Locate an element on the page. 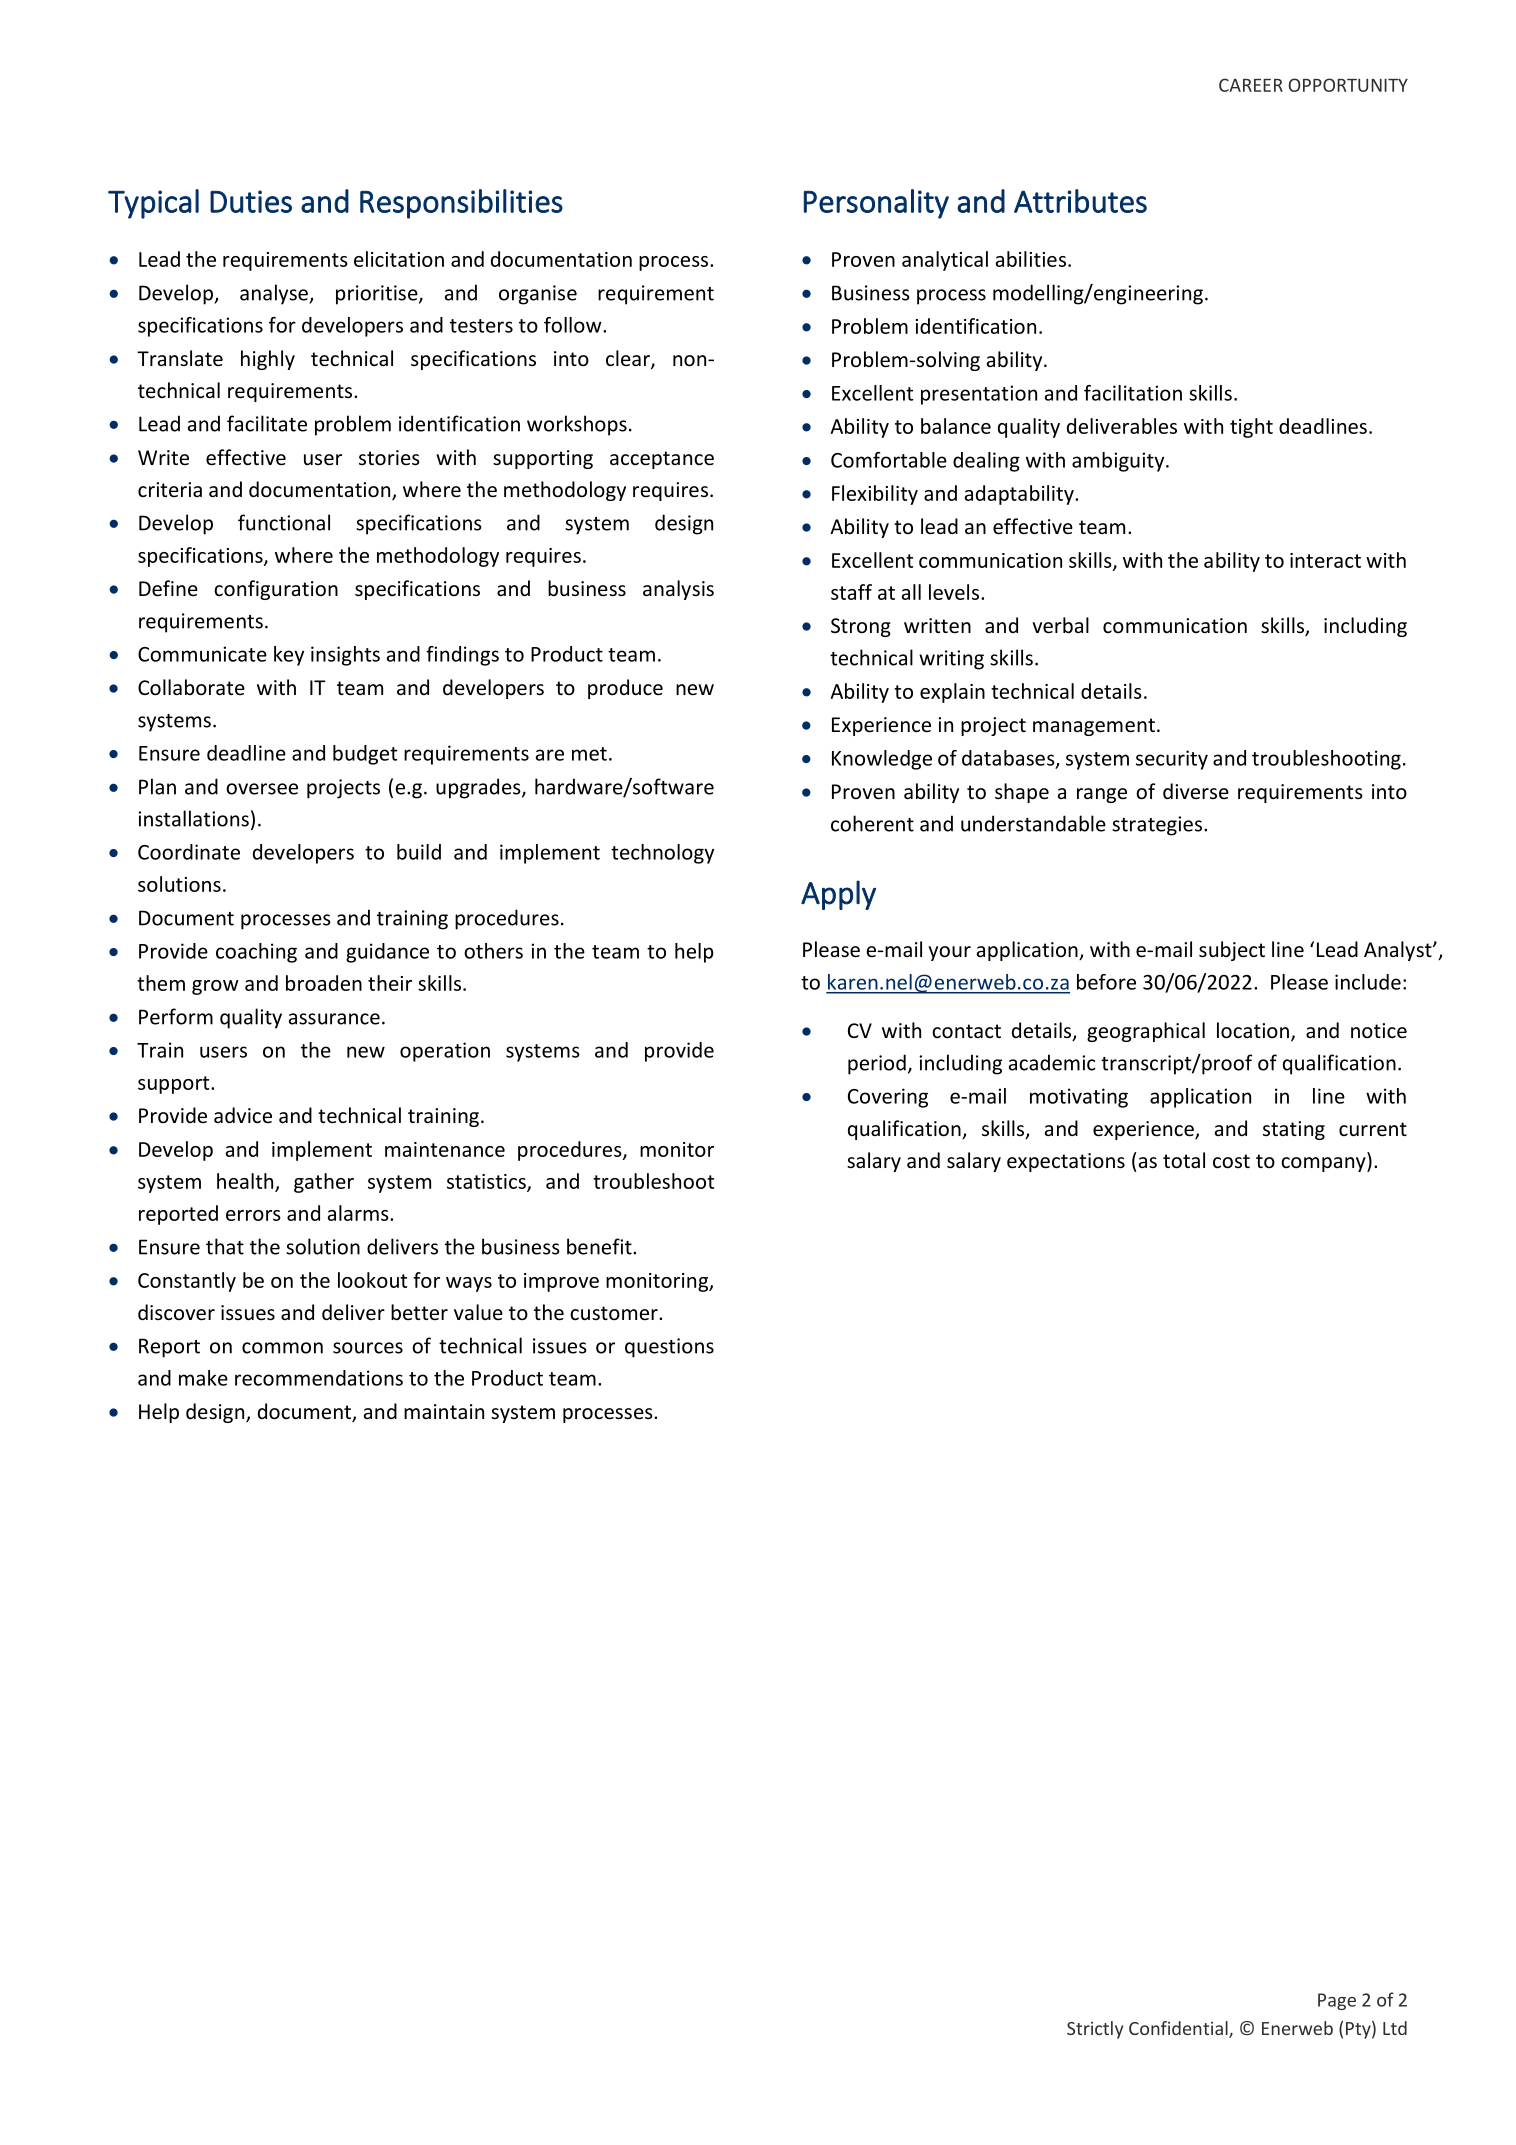 The height and width of the page is (2145, 1516). Personality is located at coordinates (876, 204).
